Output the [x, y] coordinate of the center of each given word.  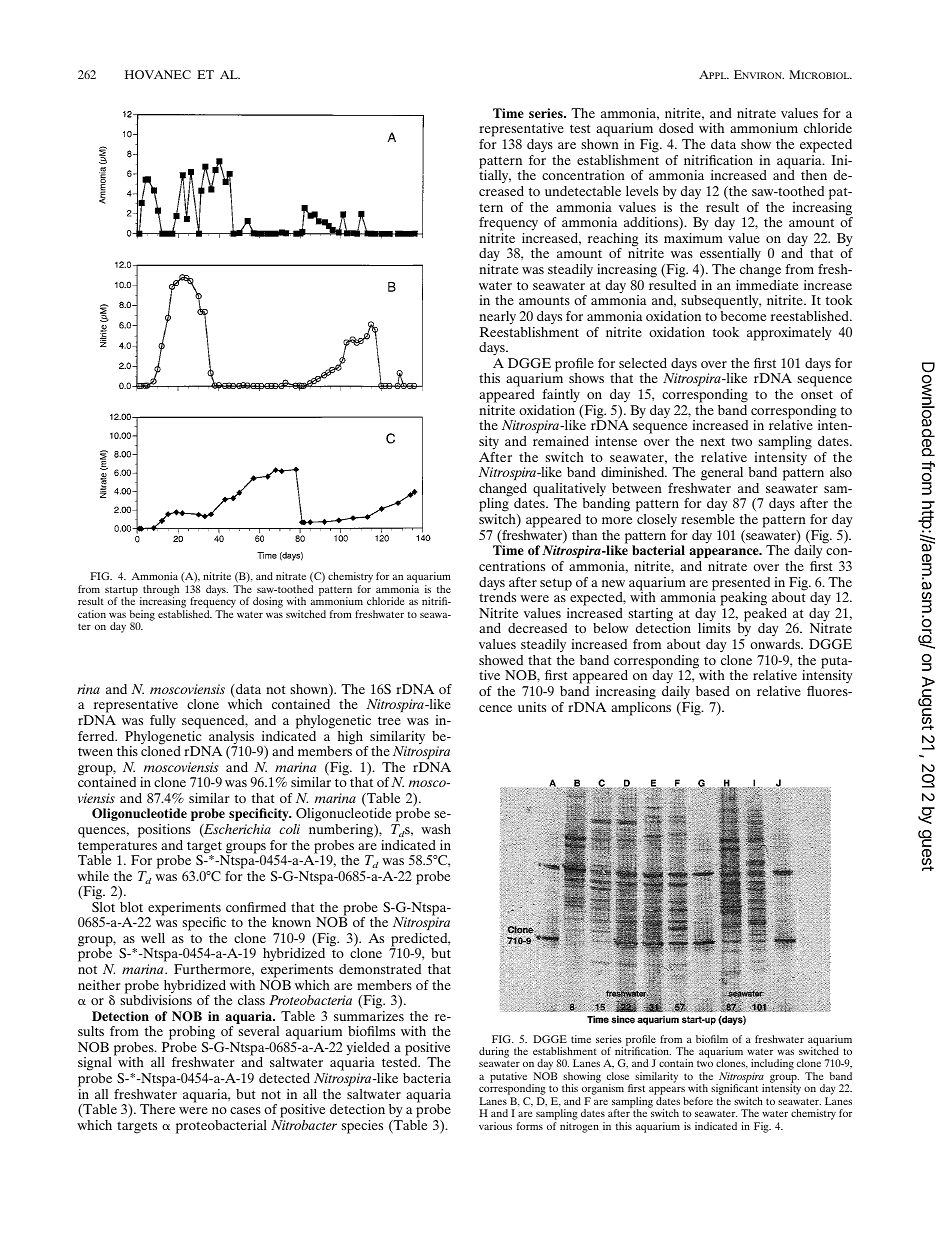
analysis [231, 739]
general [722, 474]
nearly [497, 318]
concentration [583, 175]
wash [436, 829]
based [713, 691]
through [160, 591]
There [157, 1109]
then [814, 175]
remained [561, 441]
